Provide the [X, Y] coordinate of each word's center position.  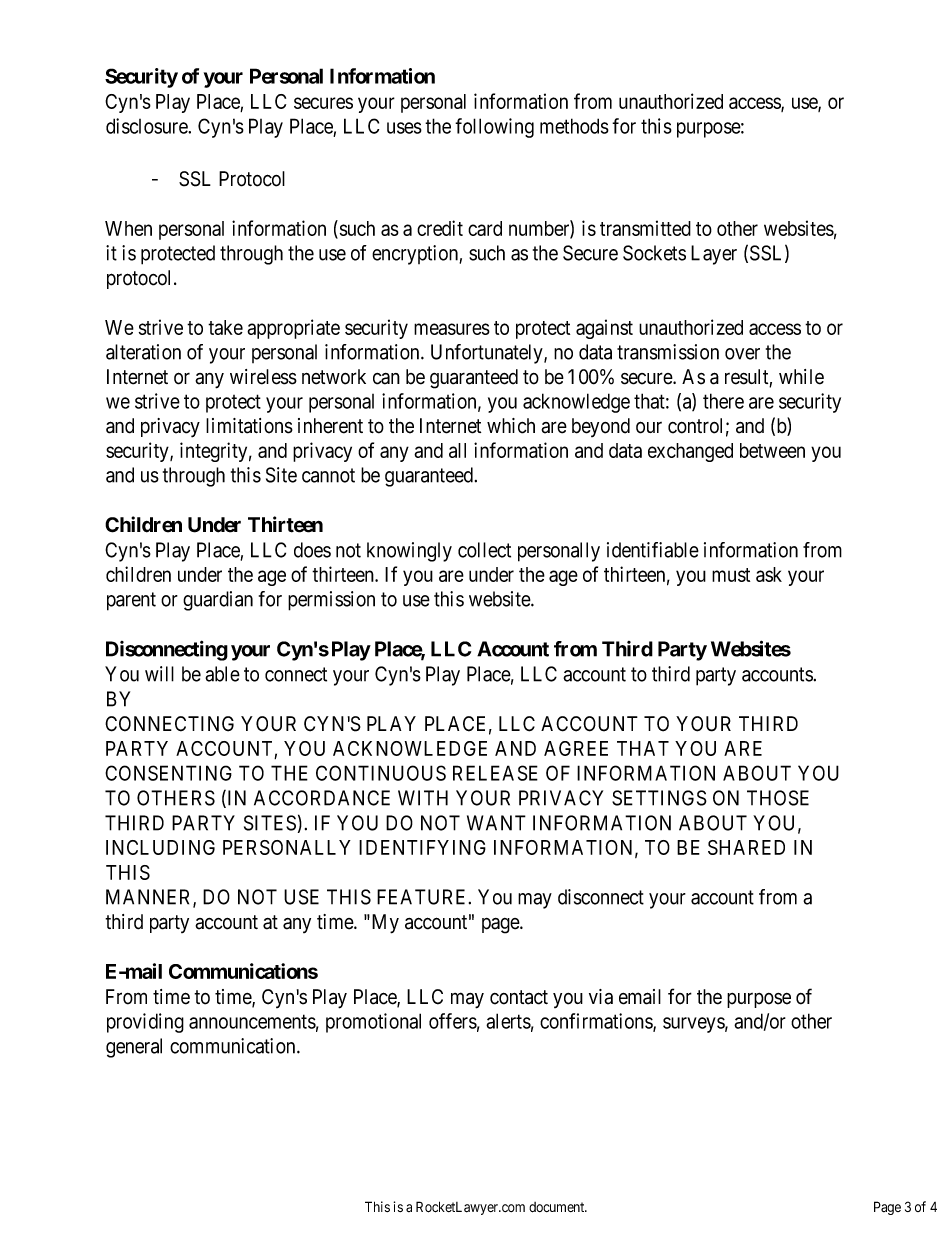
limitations [249, 426]
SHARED [746, 847]
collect [484, 550]
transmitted [645, 228]
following [494, 128]
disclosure [147, 126]
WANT [496, 823]
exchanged [690, 452]
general [134, 1048]
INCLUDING [160, 847]
